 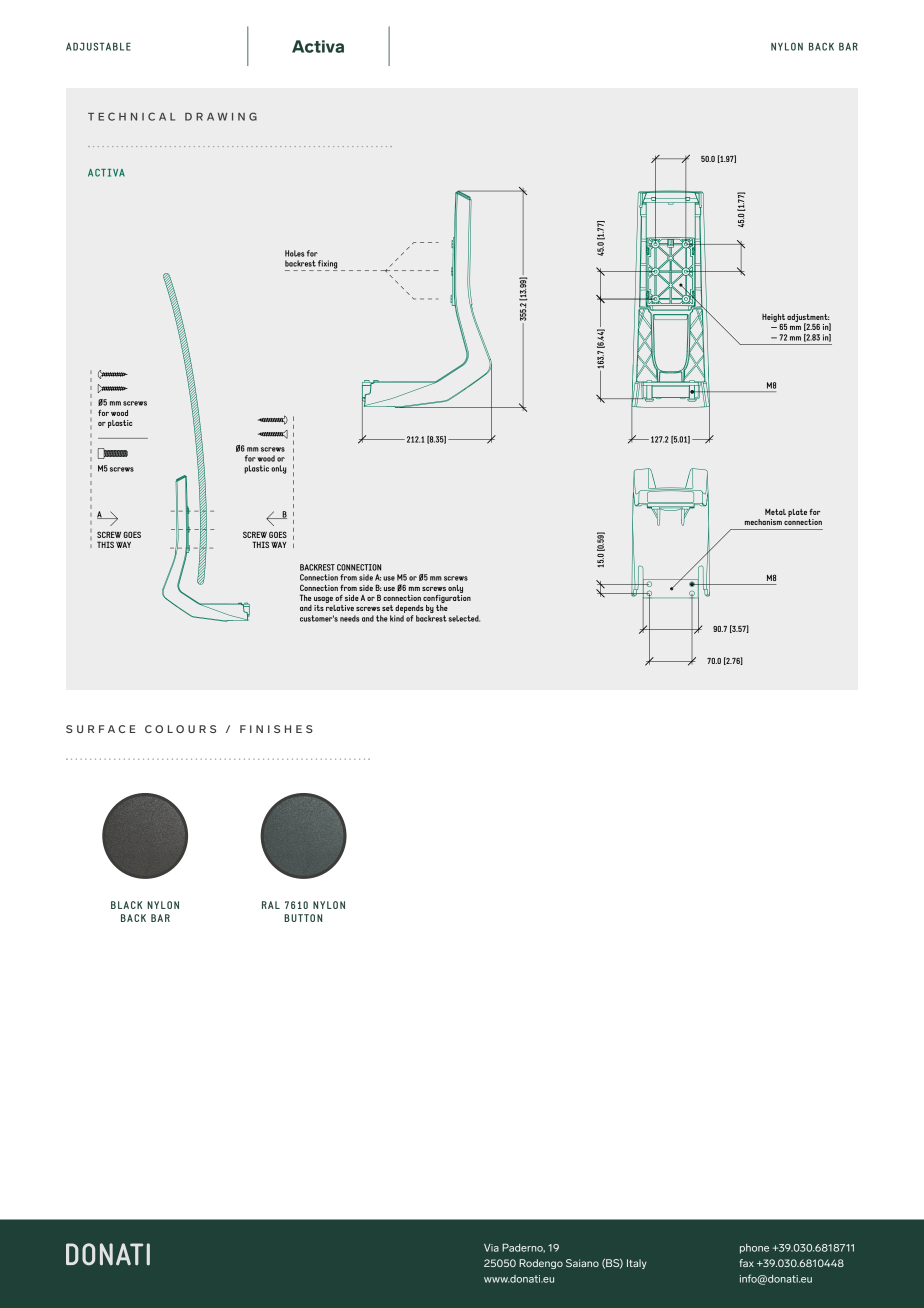 What do you see at coordinates (397, 618) in the screenshot?
I see `kind` at bounding box center [397, 618].
